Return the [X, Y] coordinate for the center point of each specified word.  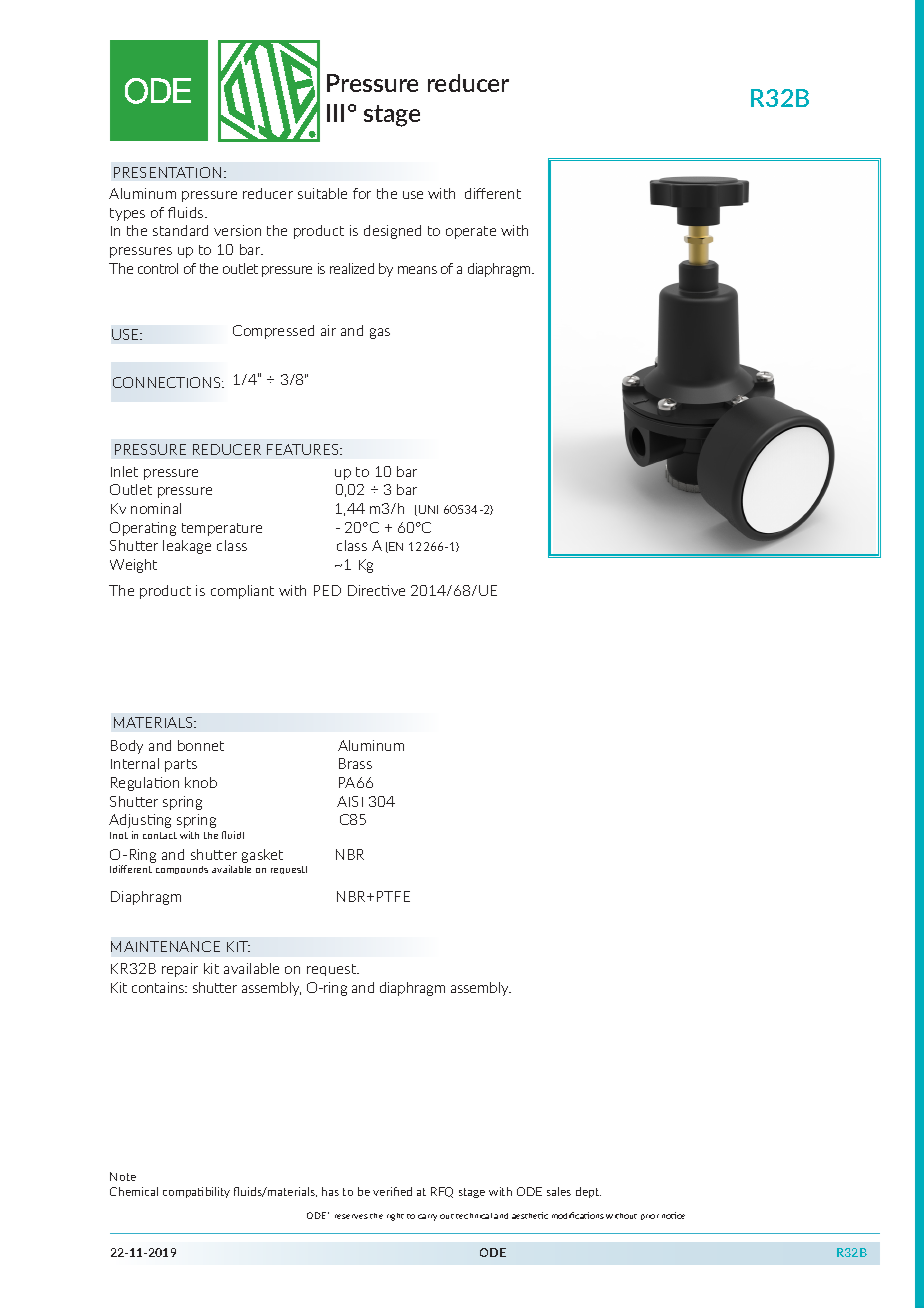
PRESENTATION [167, 172]
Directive [376, 590]
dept [588, 1192]
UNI [428, 509]
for [362, 193]
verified [392, 1191]
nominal [156, 508]
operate [471, 232]
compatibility [196, 1192]
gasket [262, 856]
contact [160, 835]
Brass [355, 763]
